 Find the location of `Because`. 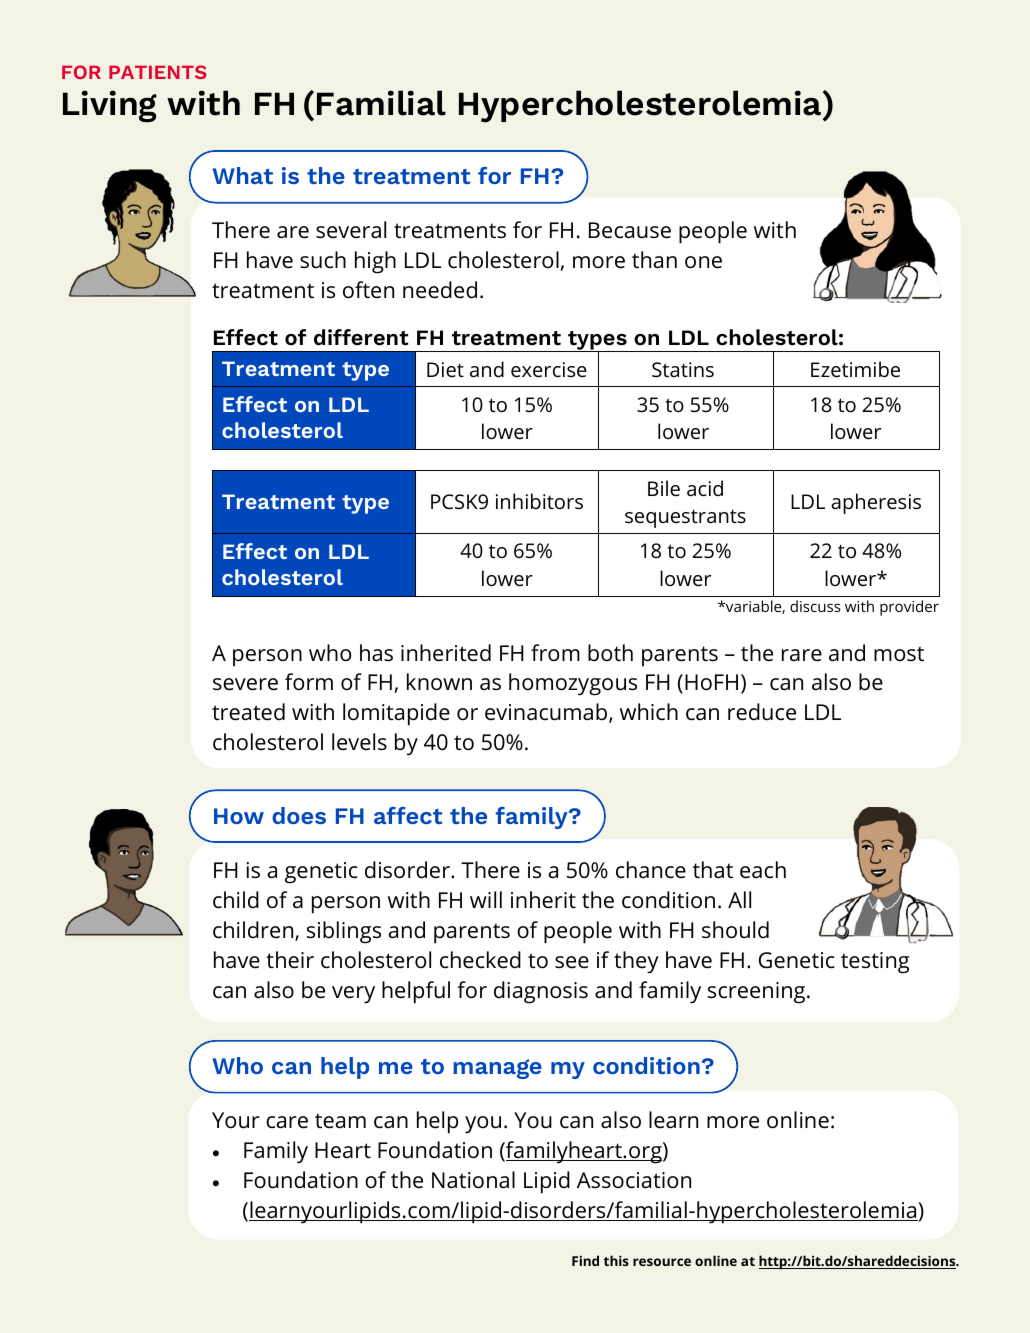

Because is located at coordinates (630, 230).
